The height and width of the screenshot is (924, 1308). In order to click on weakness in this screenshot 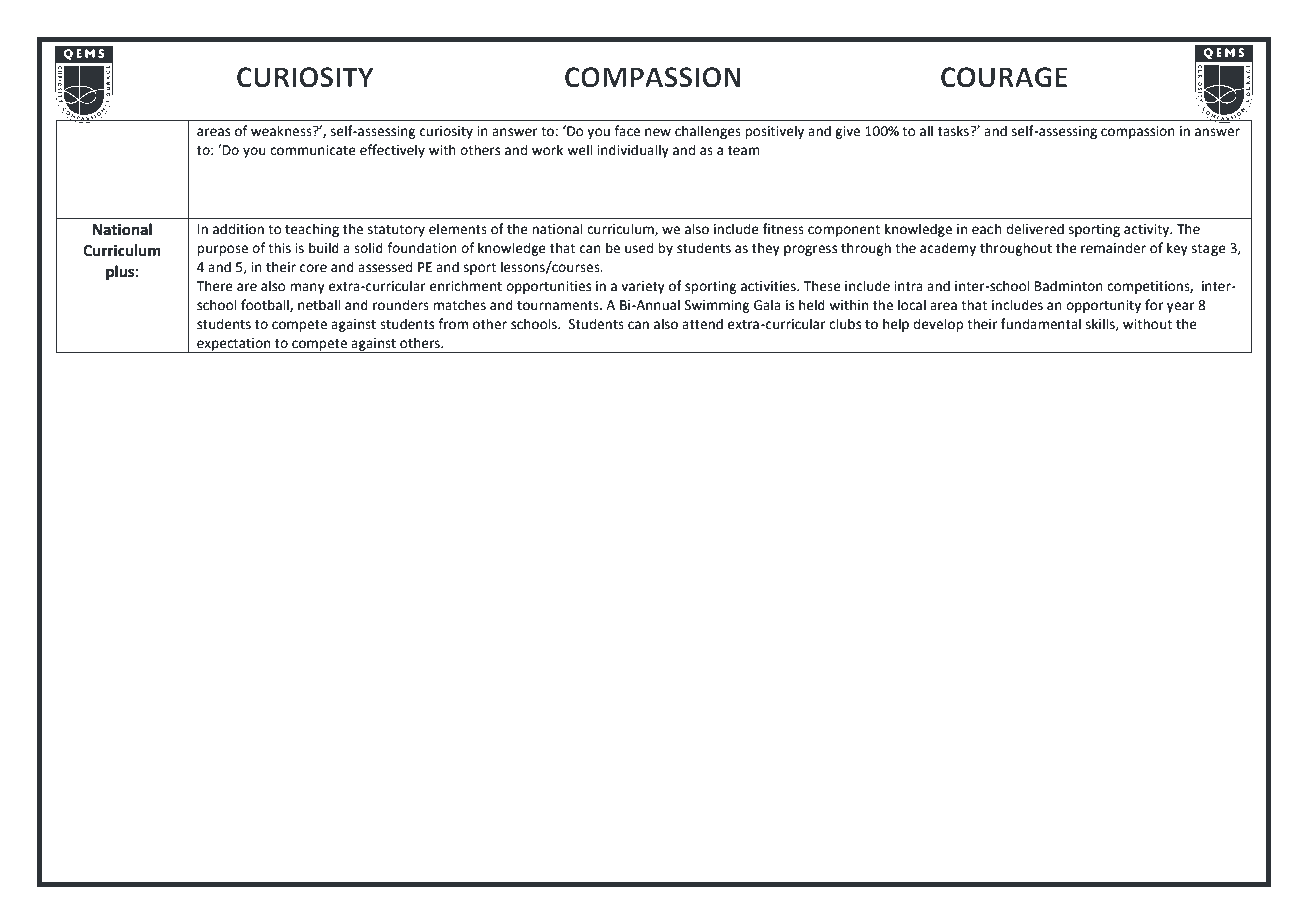, I will do `click(282, 131)`.
